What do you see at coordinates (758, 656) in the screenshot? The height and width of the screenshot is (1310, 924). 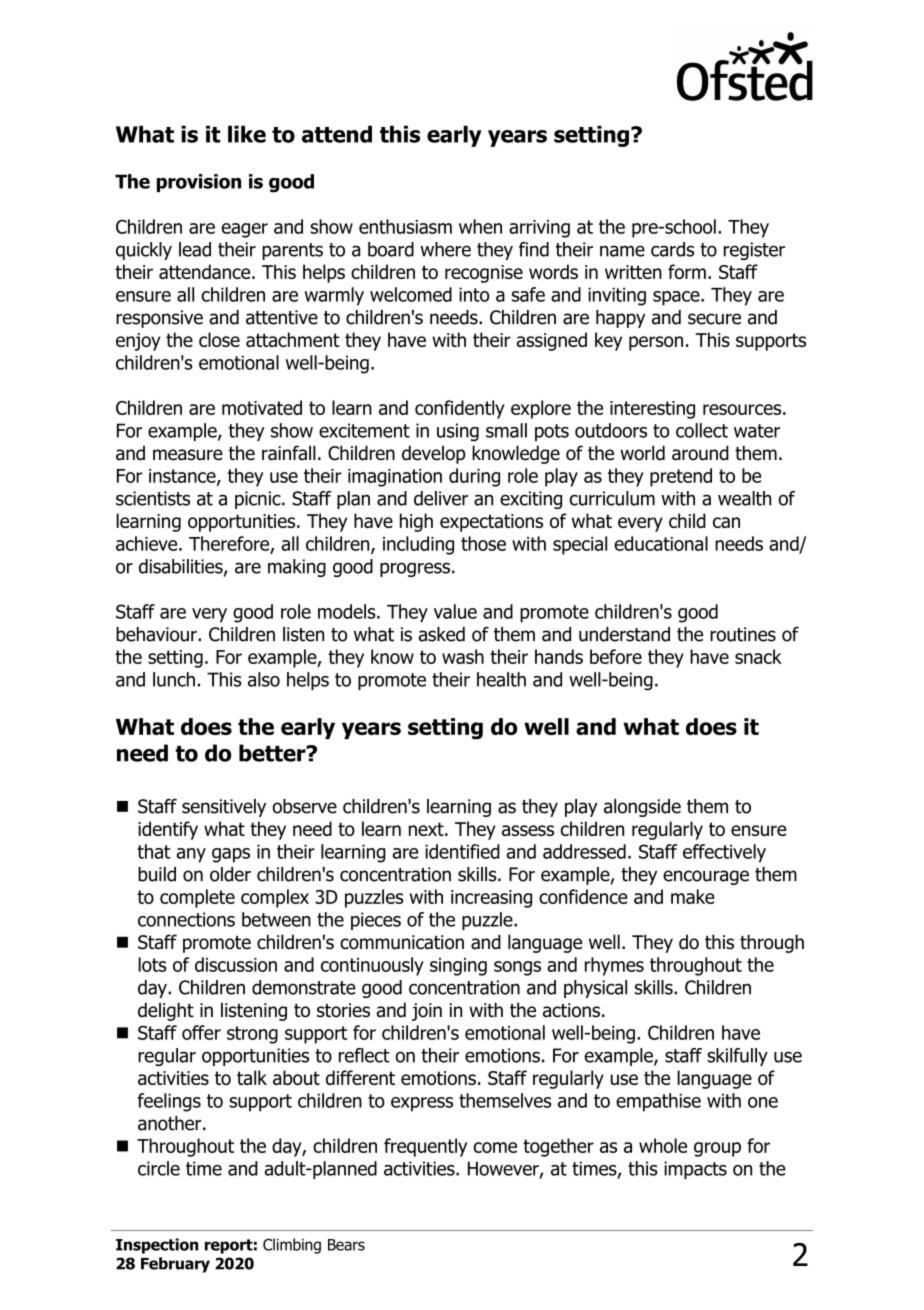 I see `snack` at bounding box center [758, 656].
